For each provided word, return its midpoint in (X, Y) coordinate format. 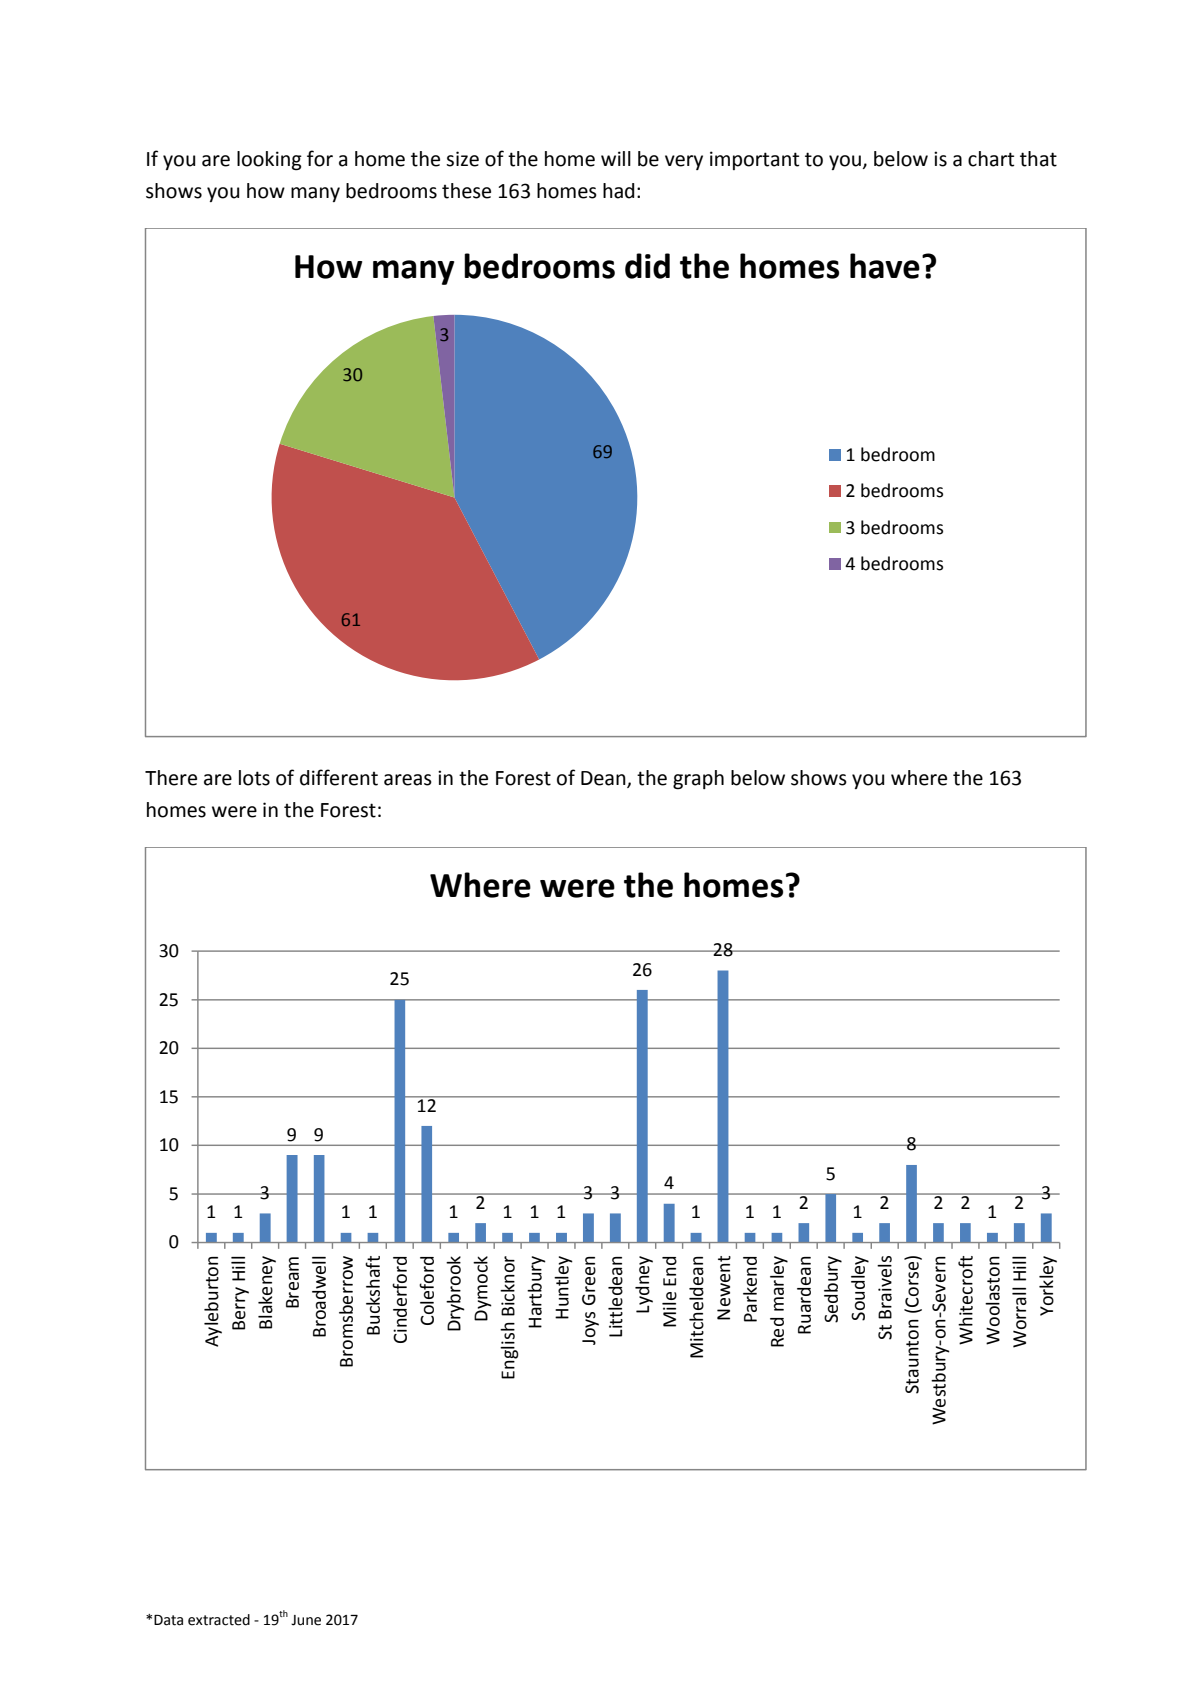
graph (698, 780)
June (306, 1620)
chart (991, 159)
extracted (219, 1620)
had (618, 191)
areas (408, 780)
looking (269, 161)
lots (254, 778)
